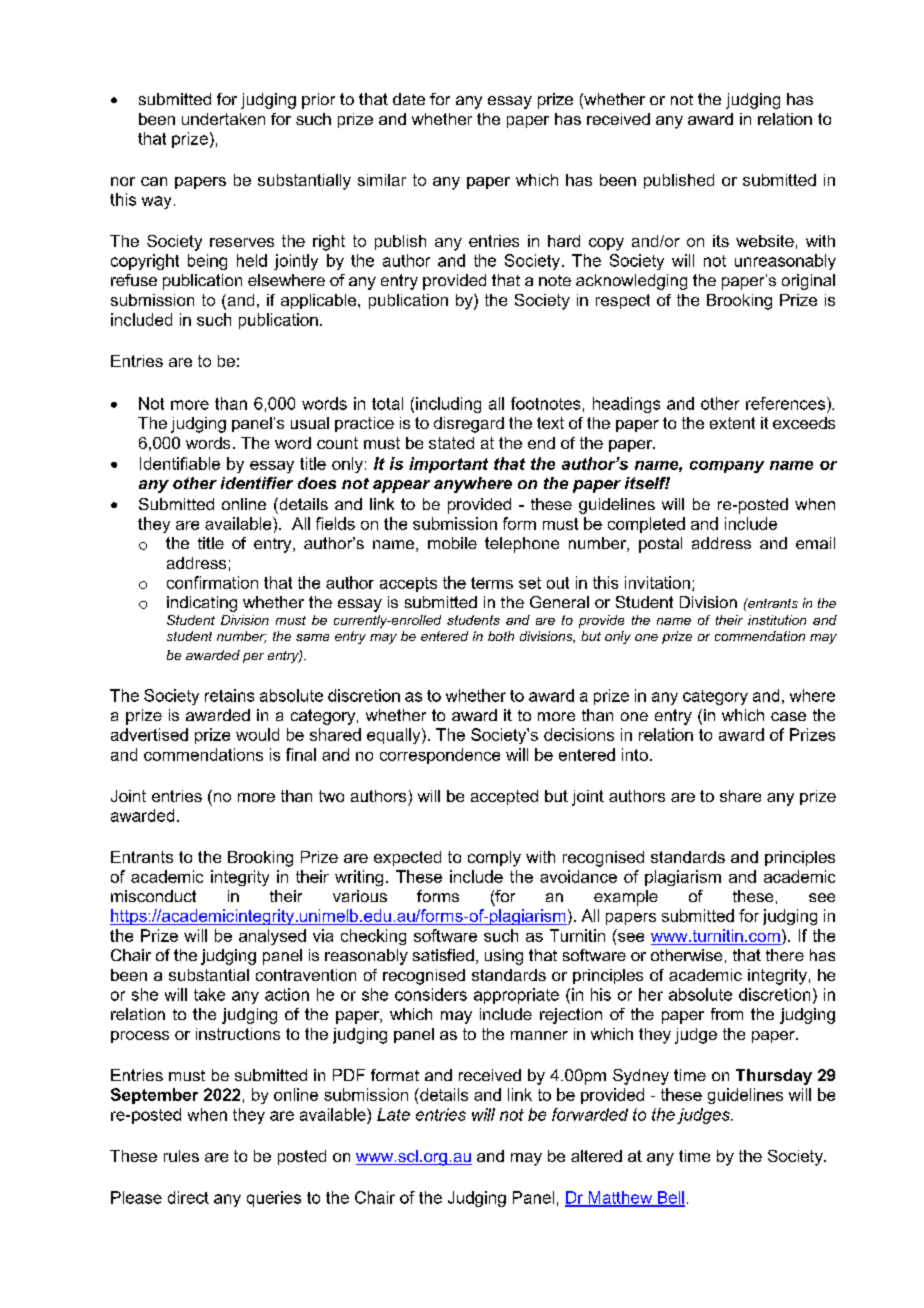  What do you see at coordinates (777, 620) in the image?
I see `institution` at bounding box center [777, 620].
